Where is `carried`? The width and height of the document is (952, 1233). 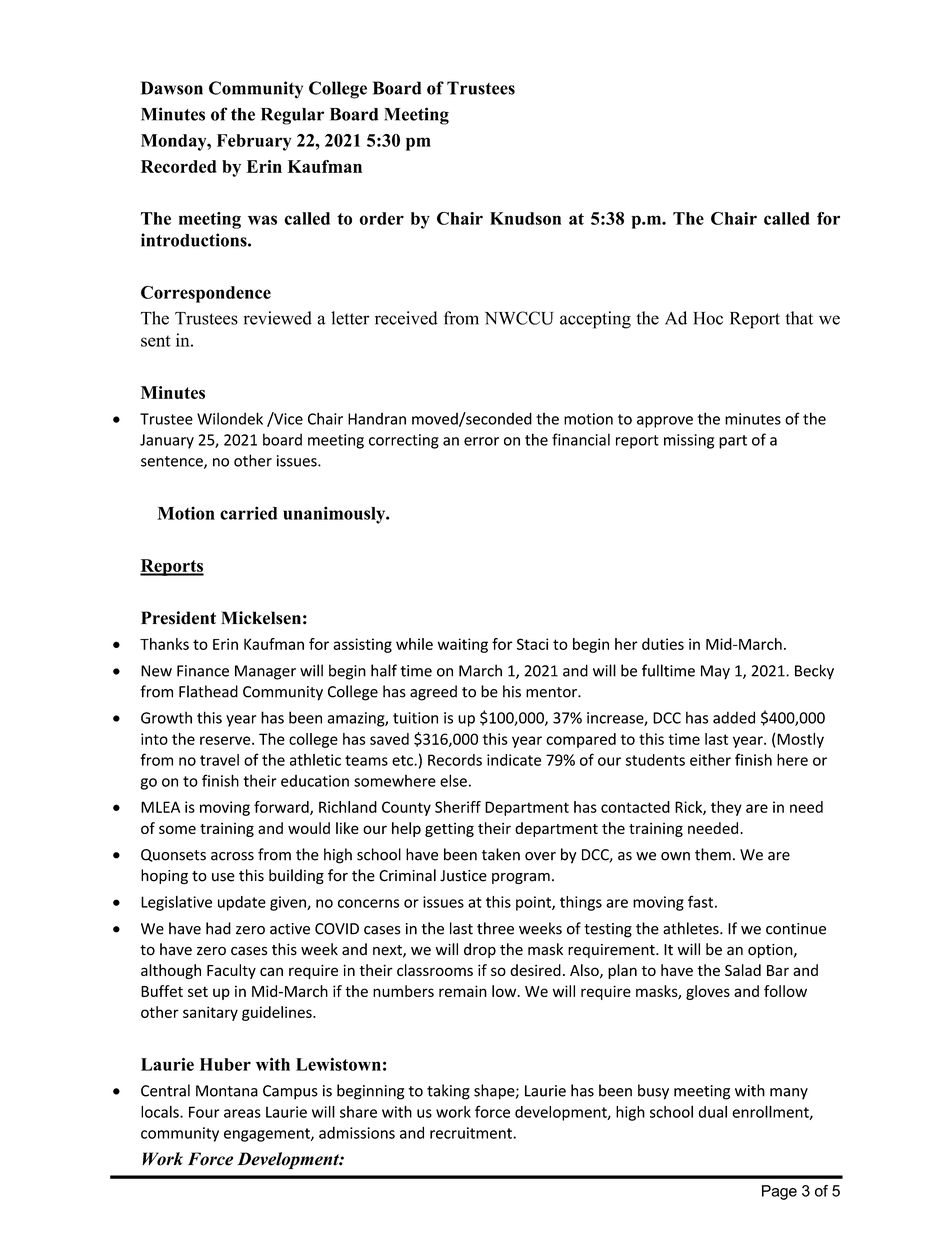 carried is located at coordinates (249, 513).
